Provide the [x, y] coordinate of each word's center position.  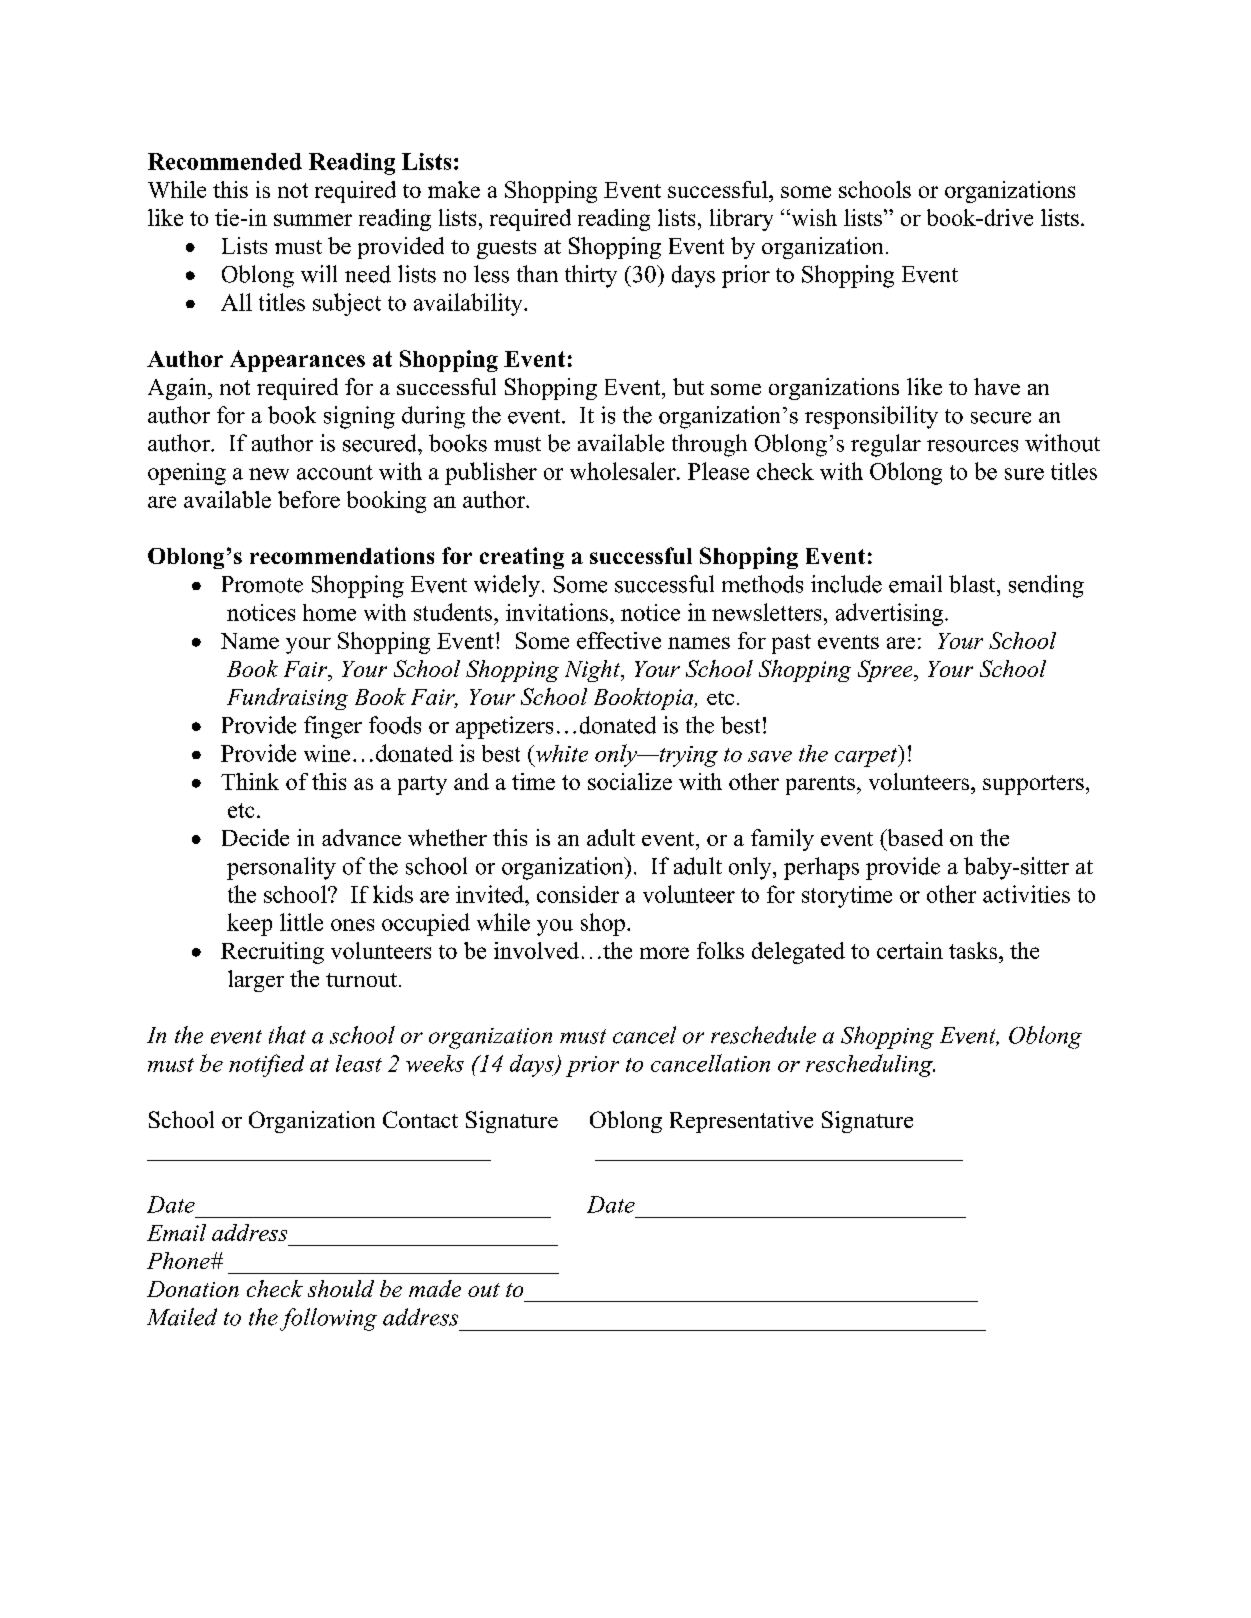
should [341, 1288]
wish [813, 217]
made [435, 1288]
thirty [591, 276]
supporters [1033, 785]
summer [313, 220]
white [560, 753]
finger [333, 727]
